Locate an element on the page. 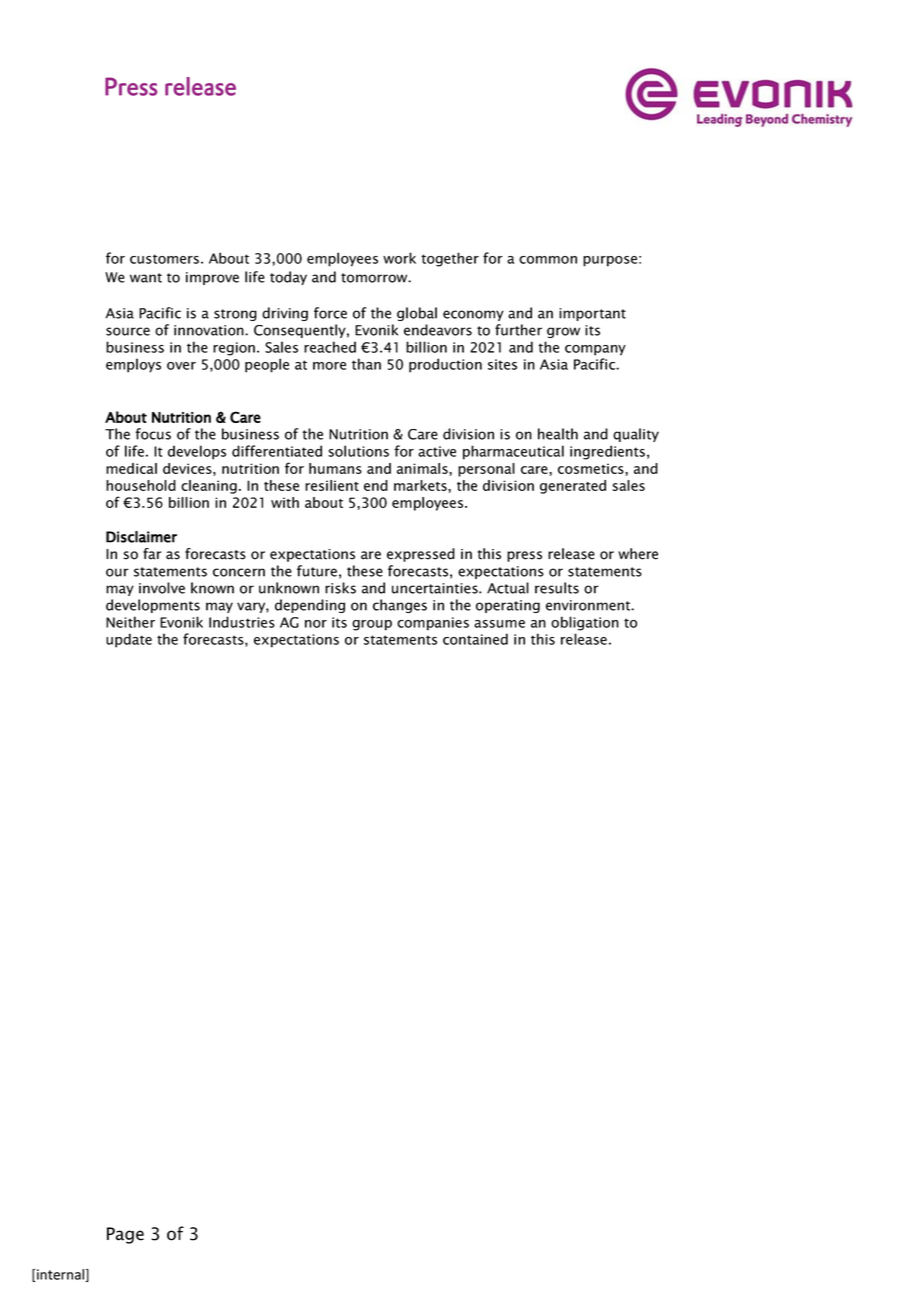 This page has height=1308, width=924. important is located at coordinates (592, 314).
